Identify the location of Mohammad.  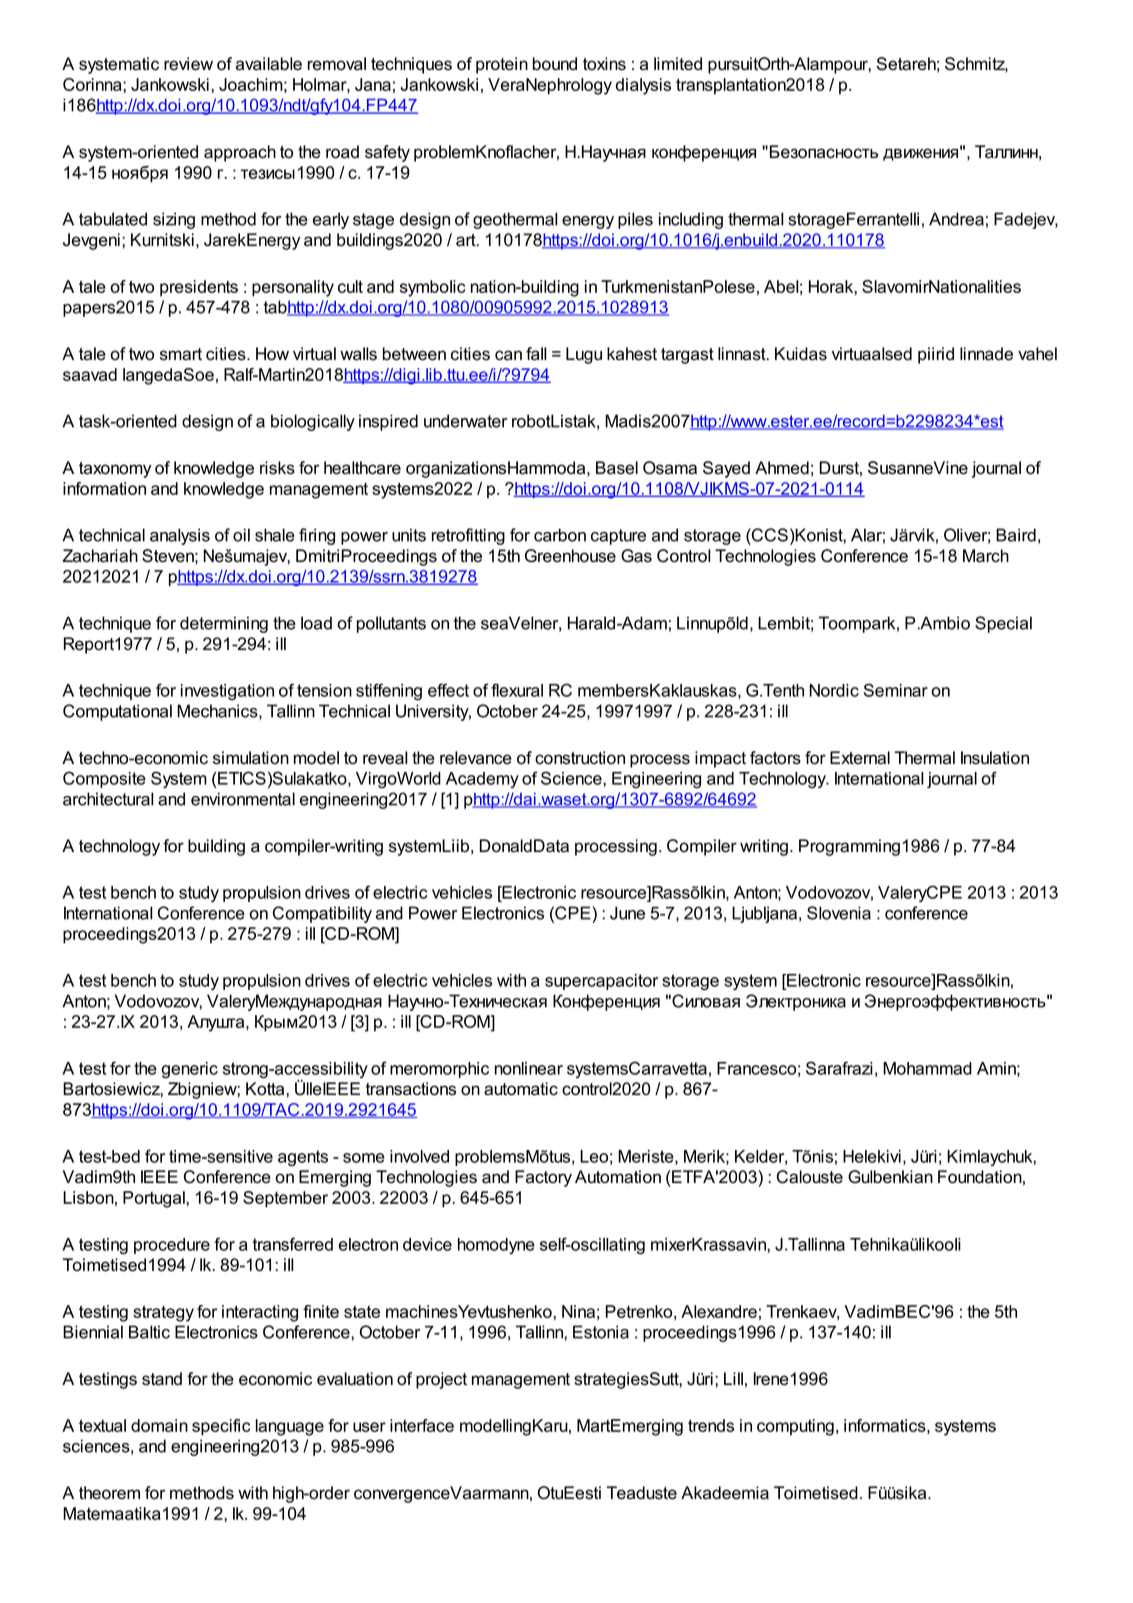
(927, 1068).
